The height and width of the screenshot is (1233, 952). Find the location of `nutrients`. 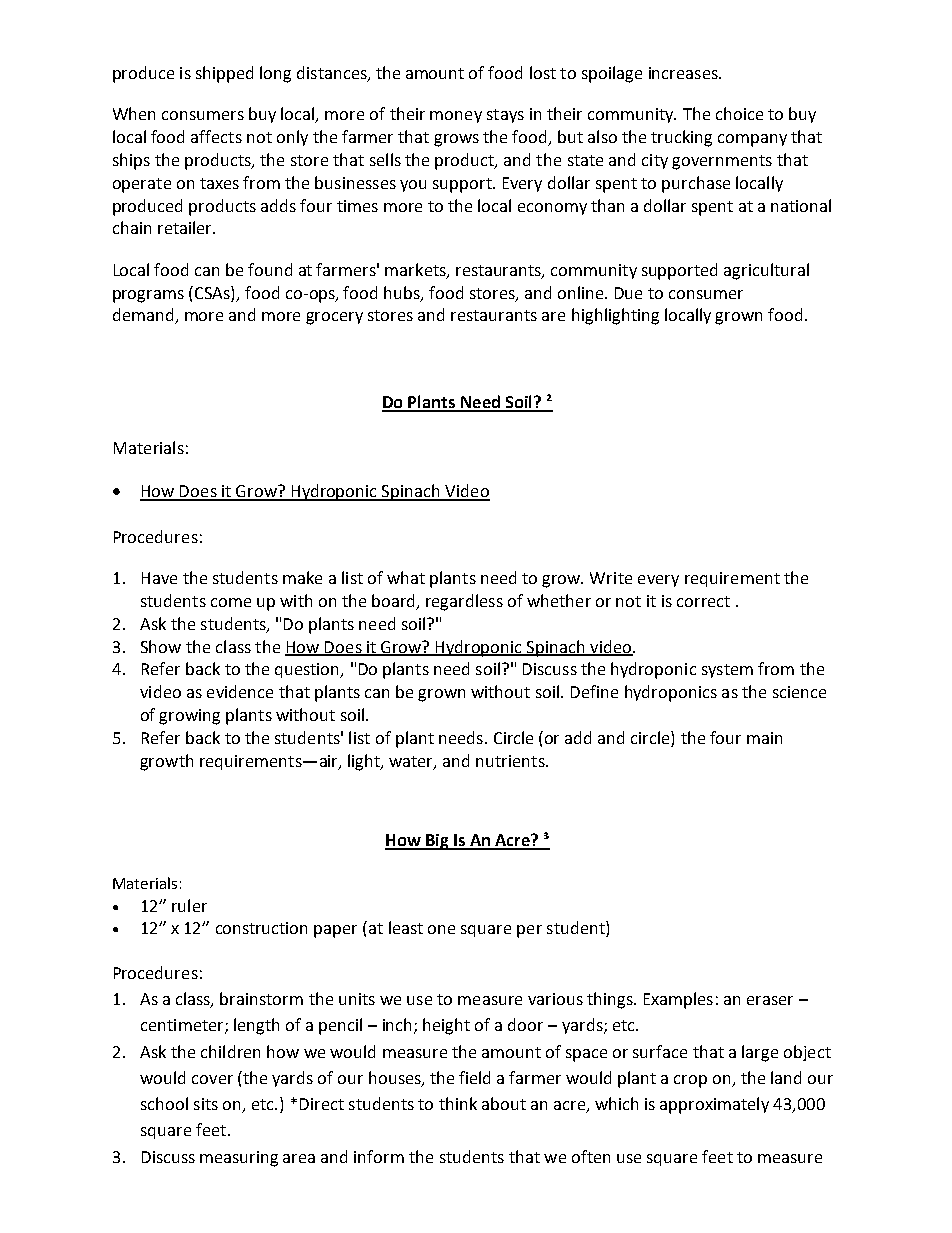

nutrients is located at coordinates (511, 761).
